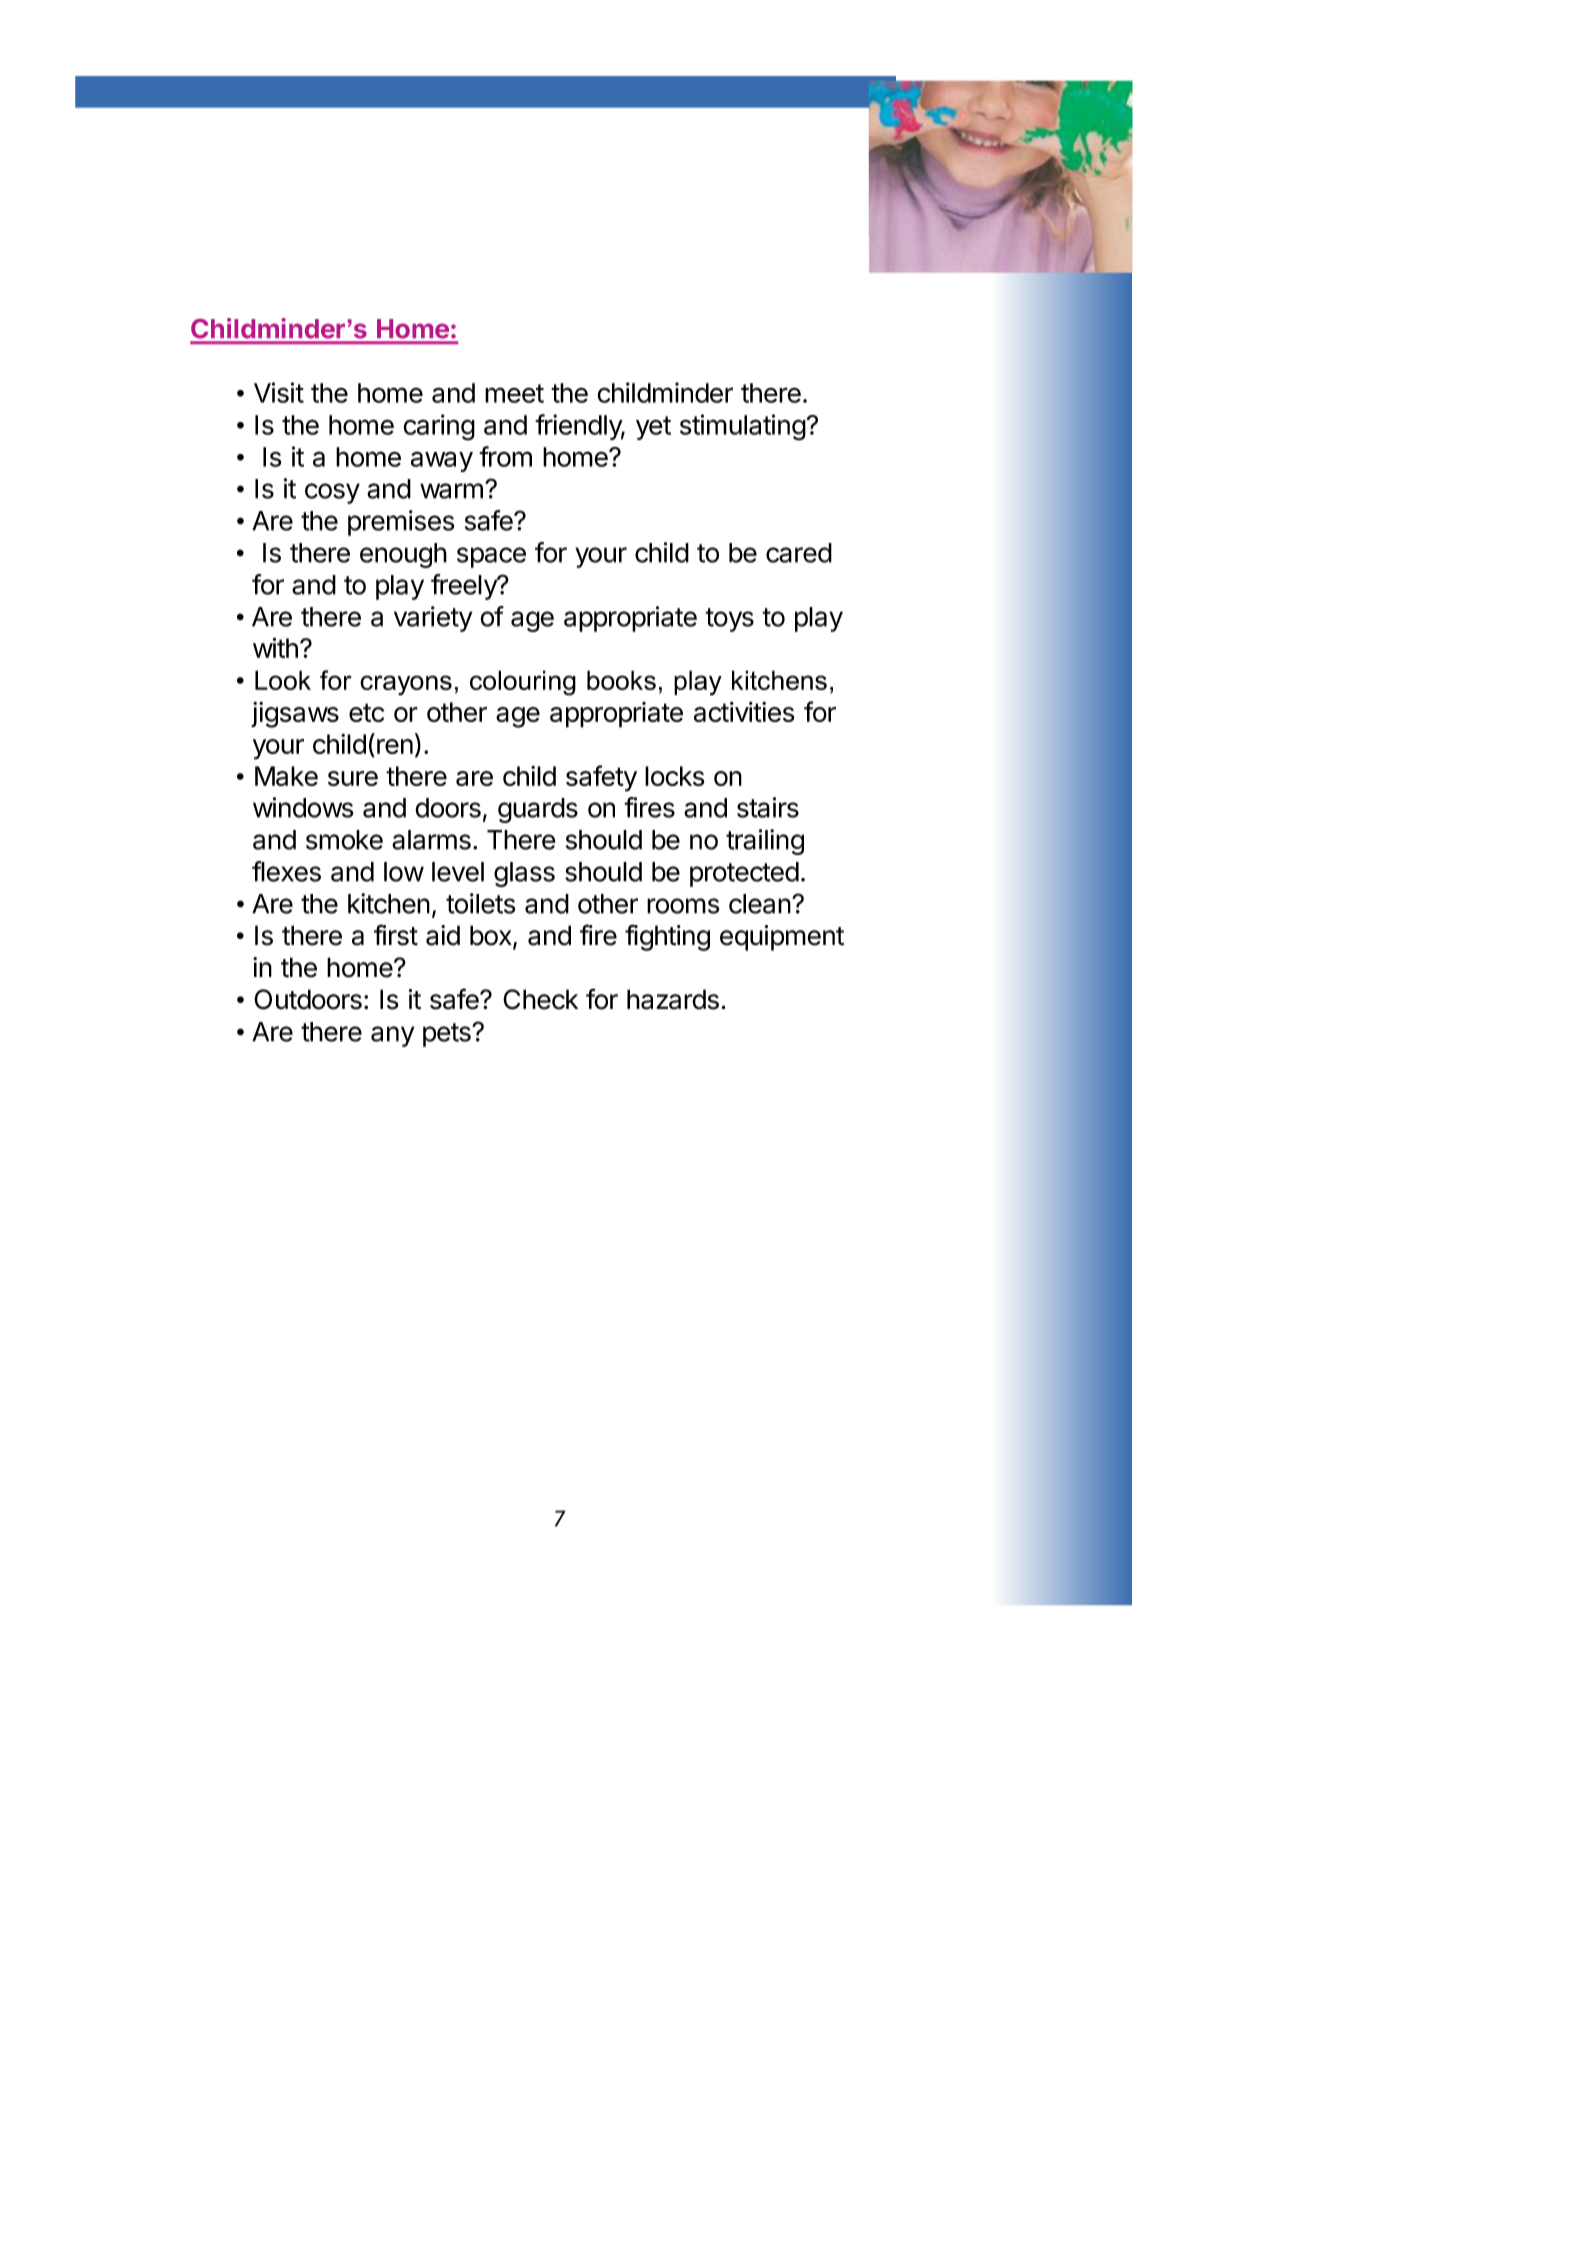 The width and height of the screenshot is (1584, 2242). Describe the element at coordinates (743, 427) in the screenshot. I see `stimulating` at that location.
